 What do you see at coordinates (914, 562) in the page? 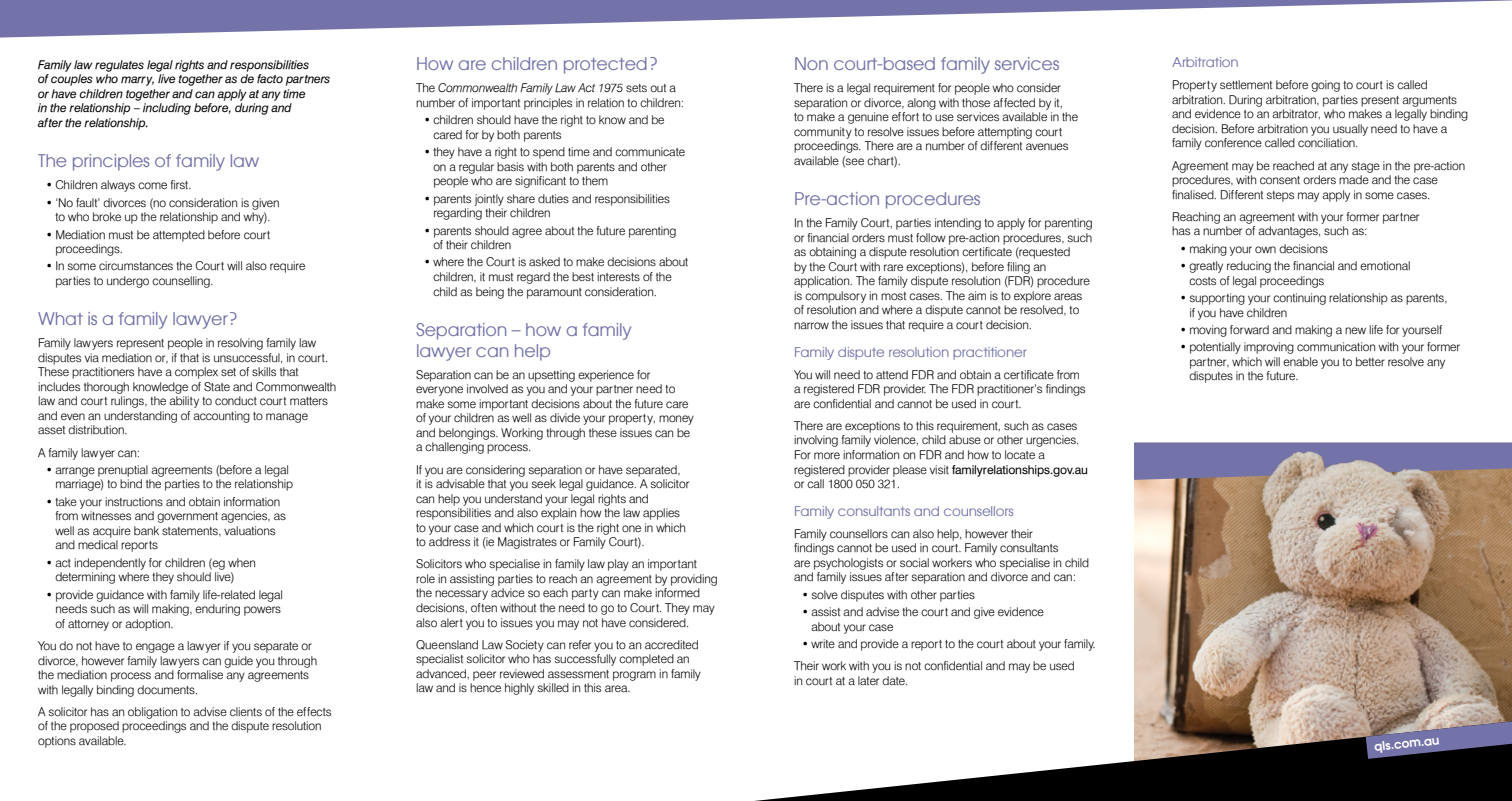
I see `social` at bounding box center [914, 562].
